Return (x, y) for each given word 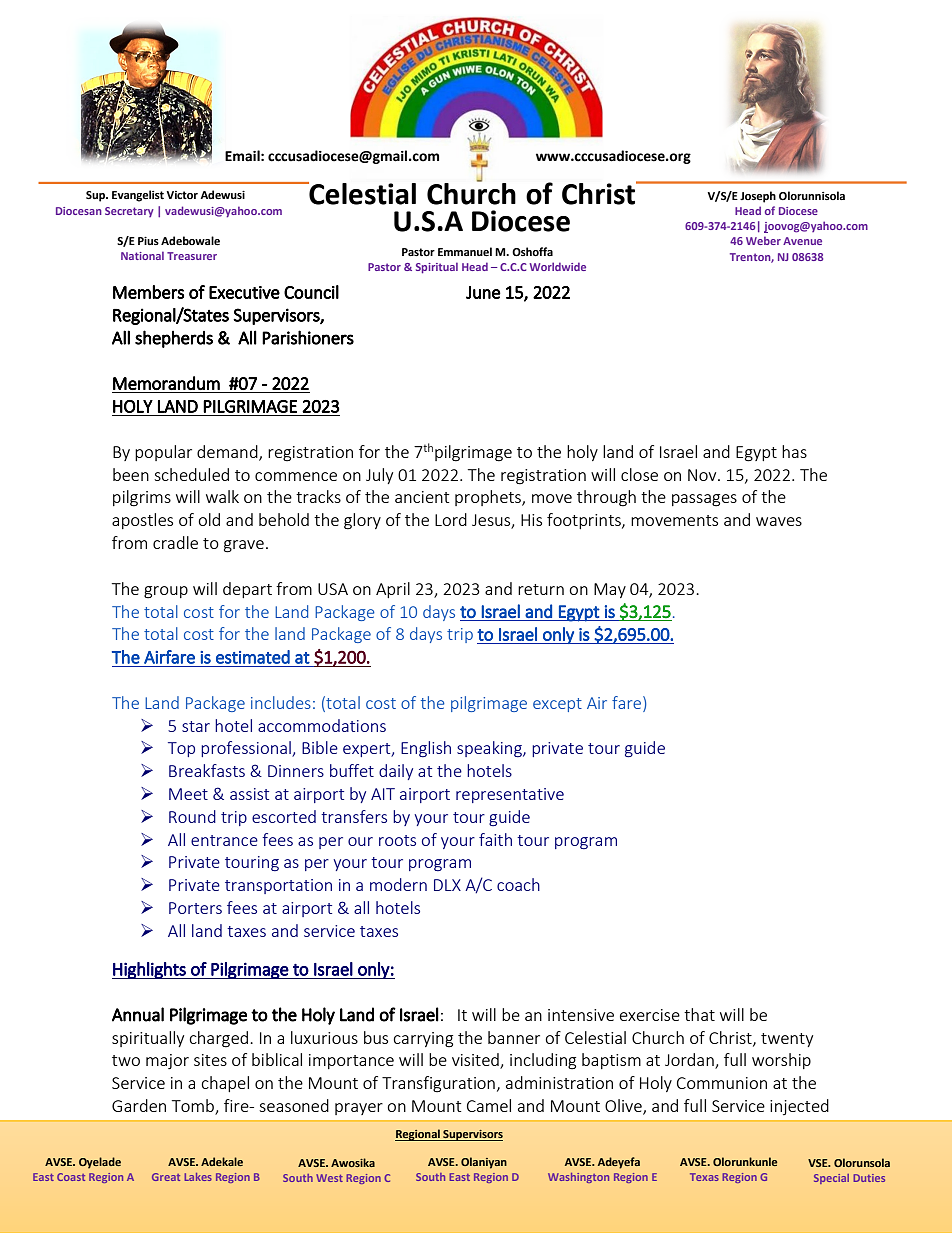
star (196, 726)
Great (166, 1177)
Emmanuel (465, 252)
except (557, 705)
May (610, 590)
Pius (148, 241)
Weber (763, 240)
